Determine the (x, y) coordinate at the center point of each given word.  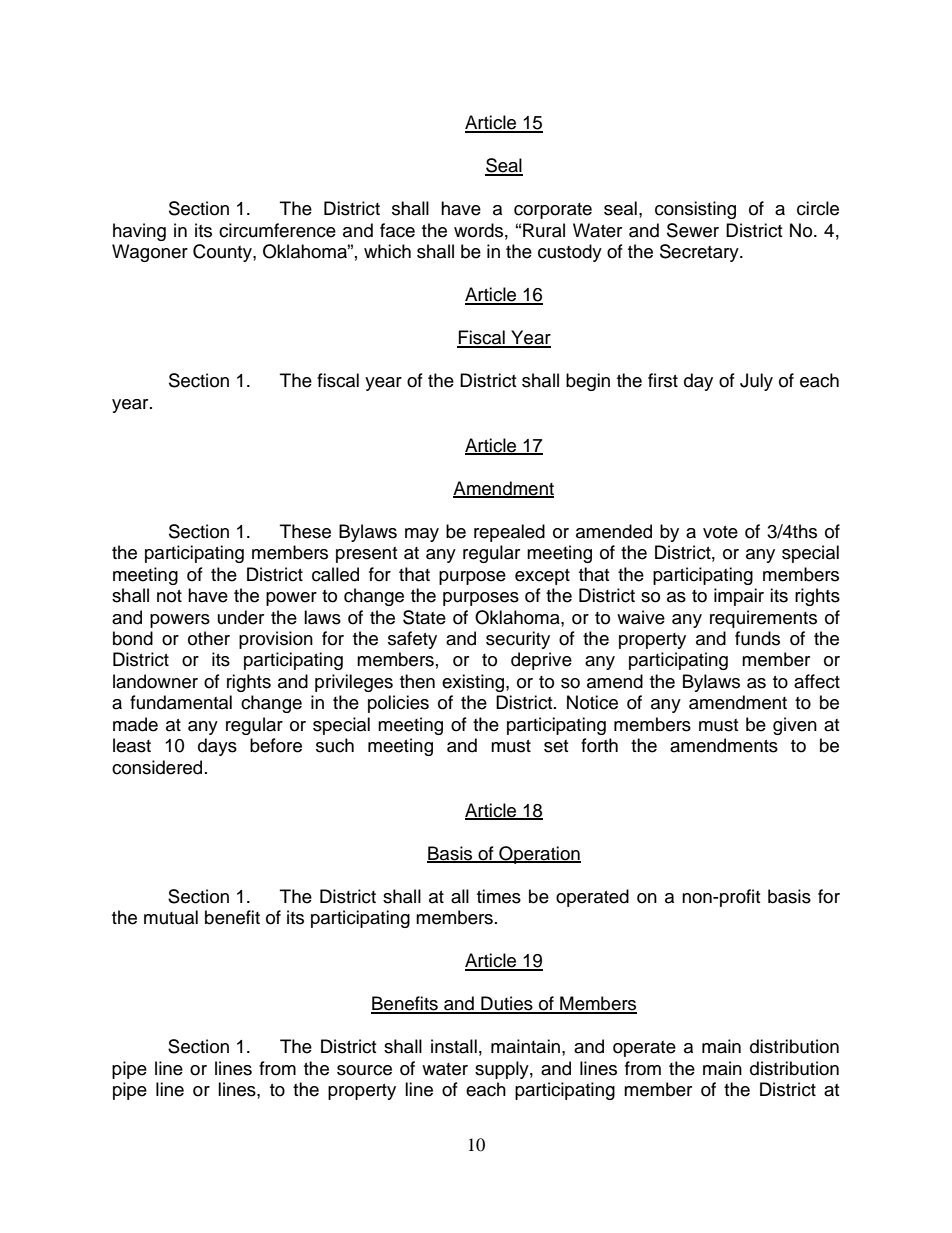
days (217, 747)
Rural (544, 230)
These (305, 531)
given (795, 726)
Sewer (693, 230)
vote (720, 532)
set (556, 746)
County (223, 253)
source (364, 1070)
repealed (509, 533)
